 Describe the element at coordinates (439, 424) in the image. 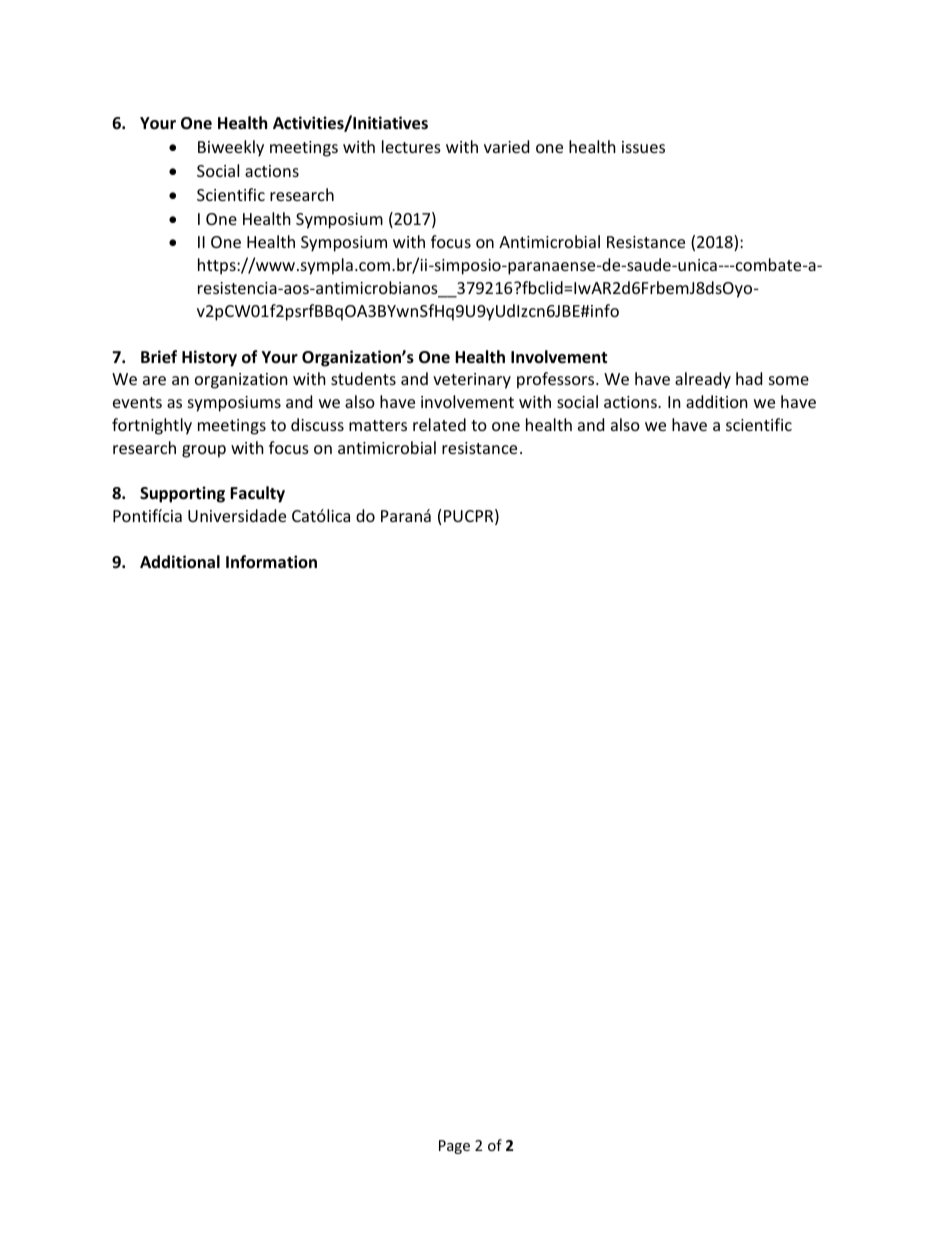

I see `related` at that location.
